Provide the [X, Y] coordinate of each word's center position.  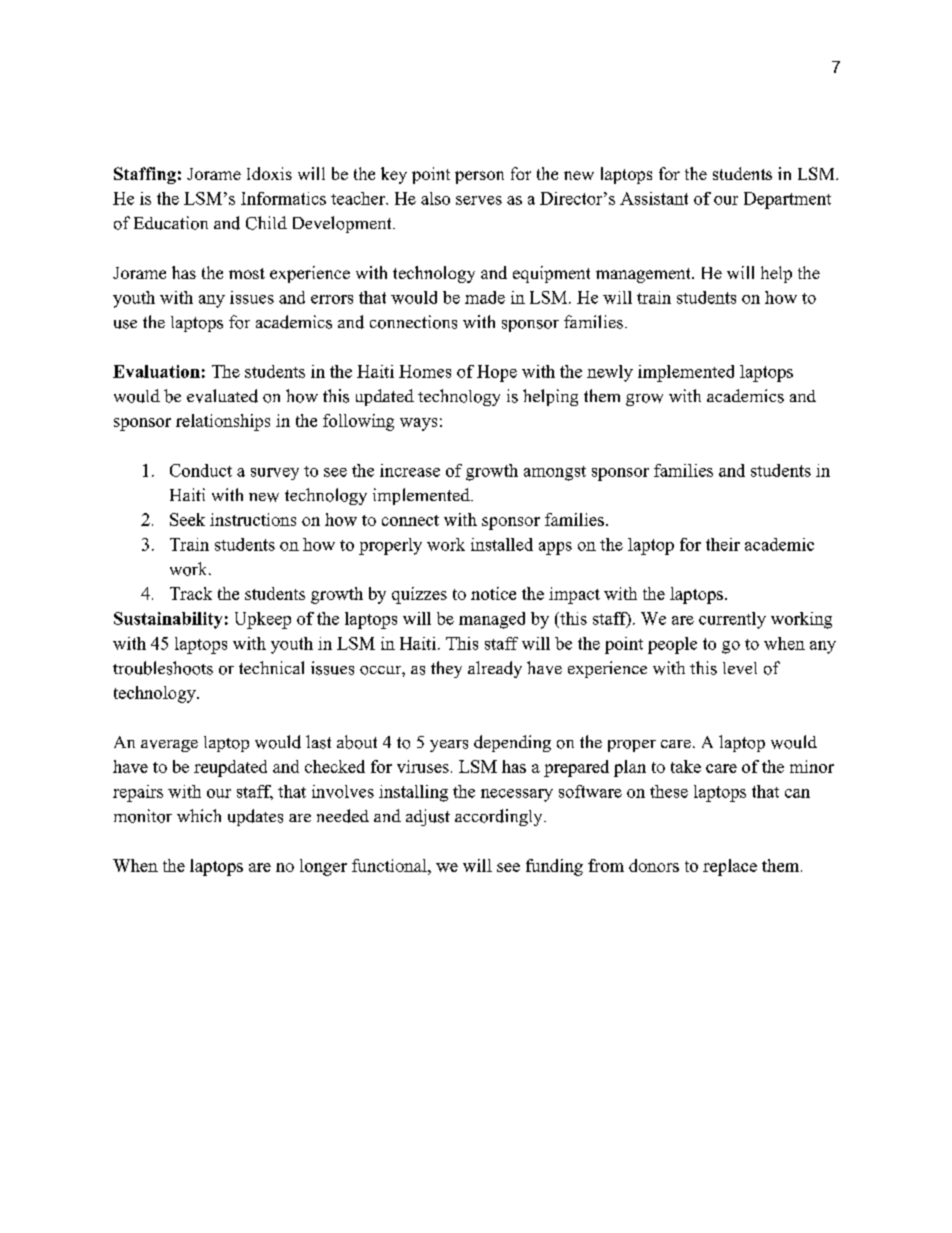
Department [787, 200]
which [199, 815]
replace [730, 867]
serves [479, 200]
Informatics [283, 198]
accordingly [500, 817]
